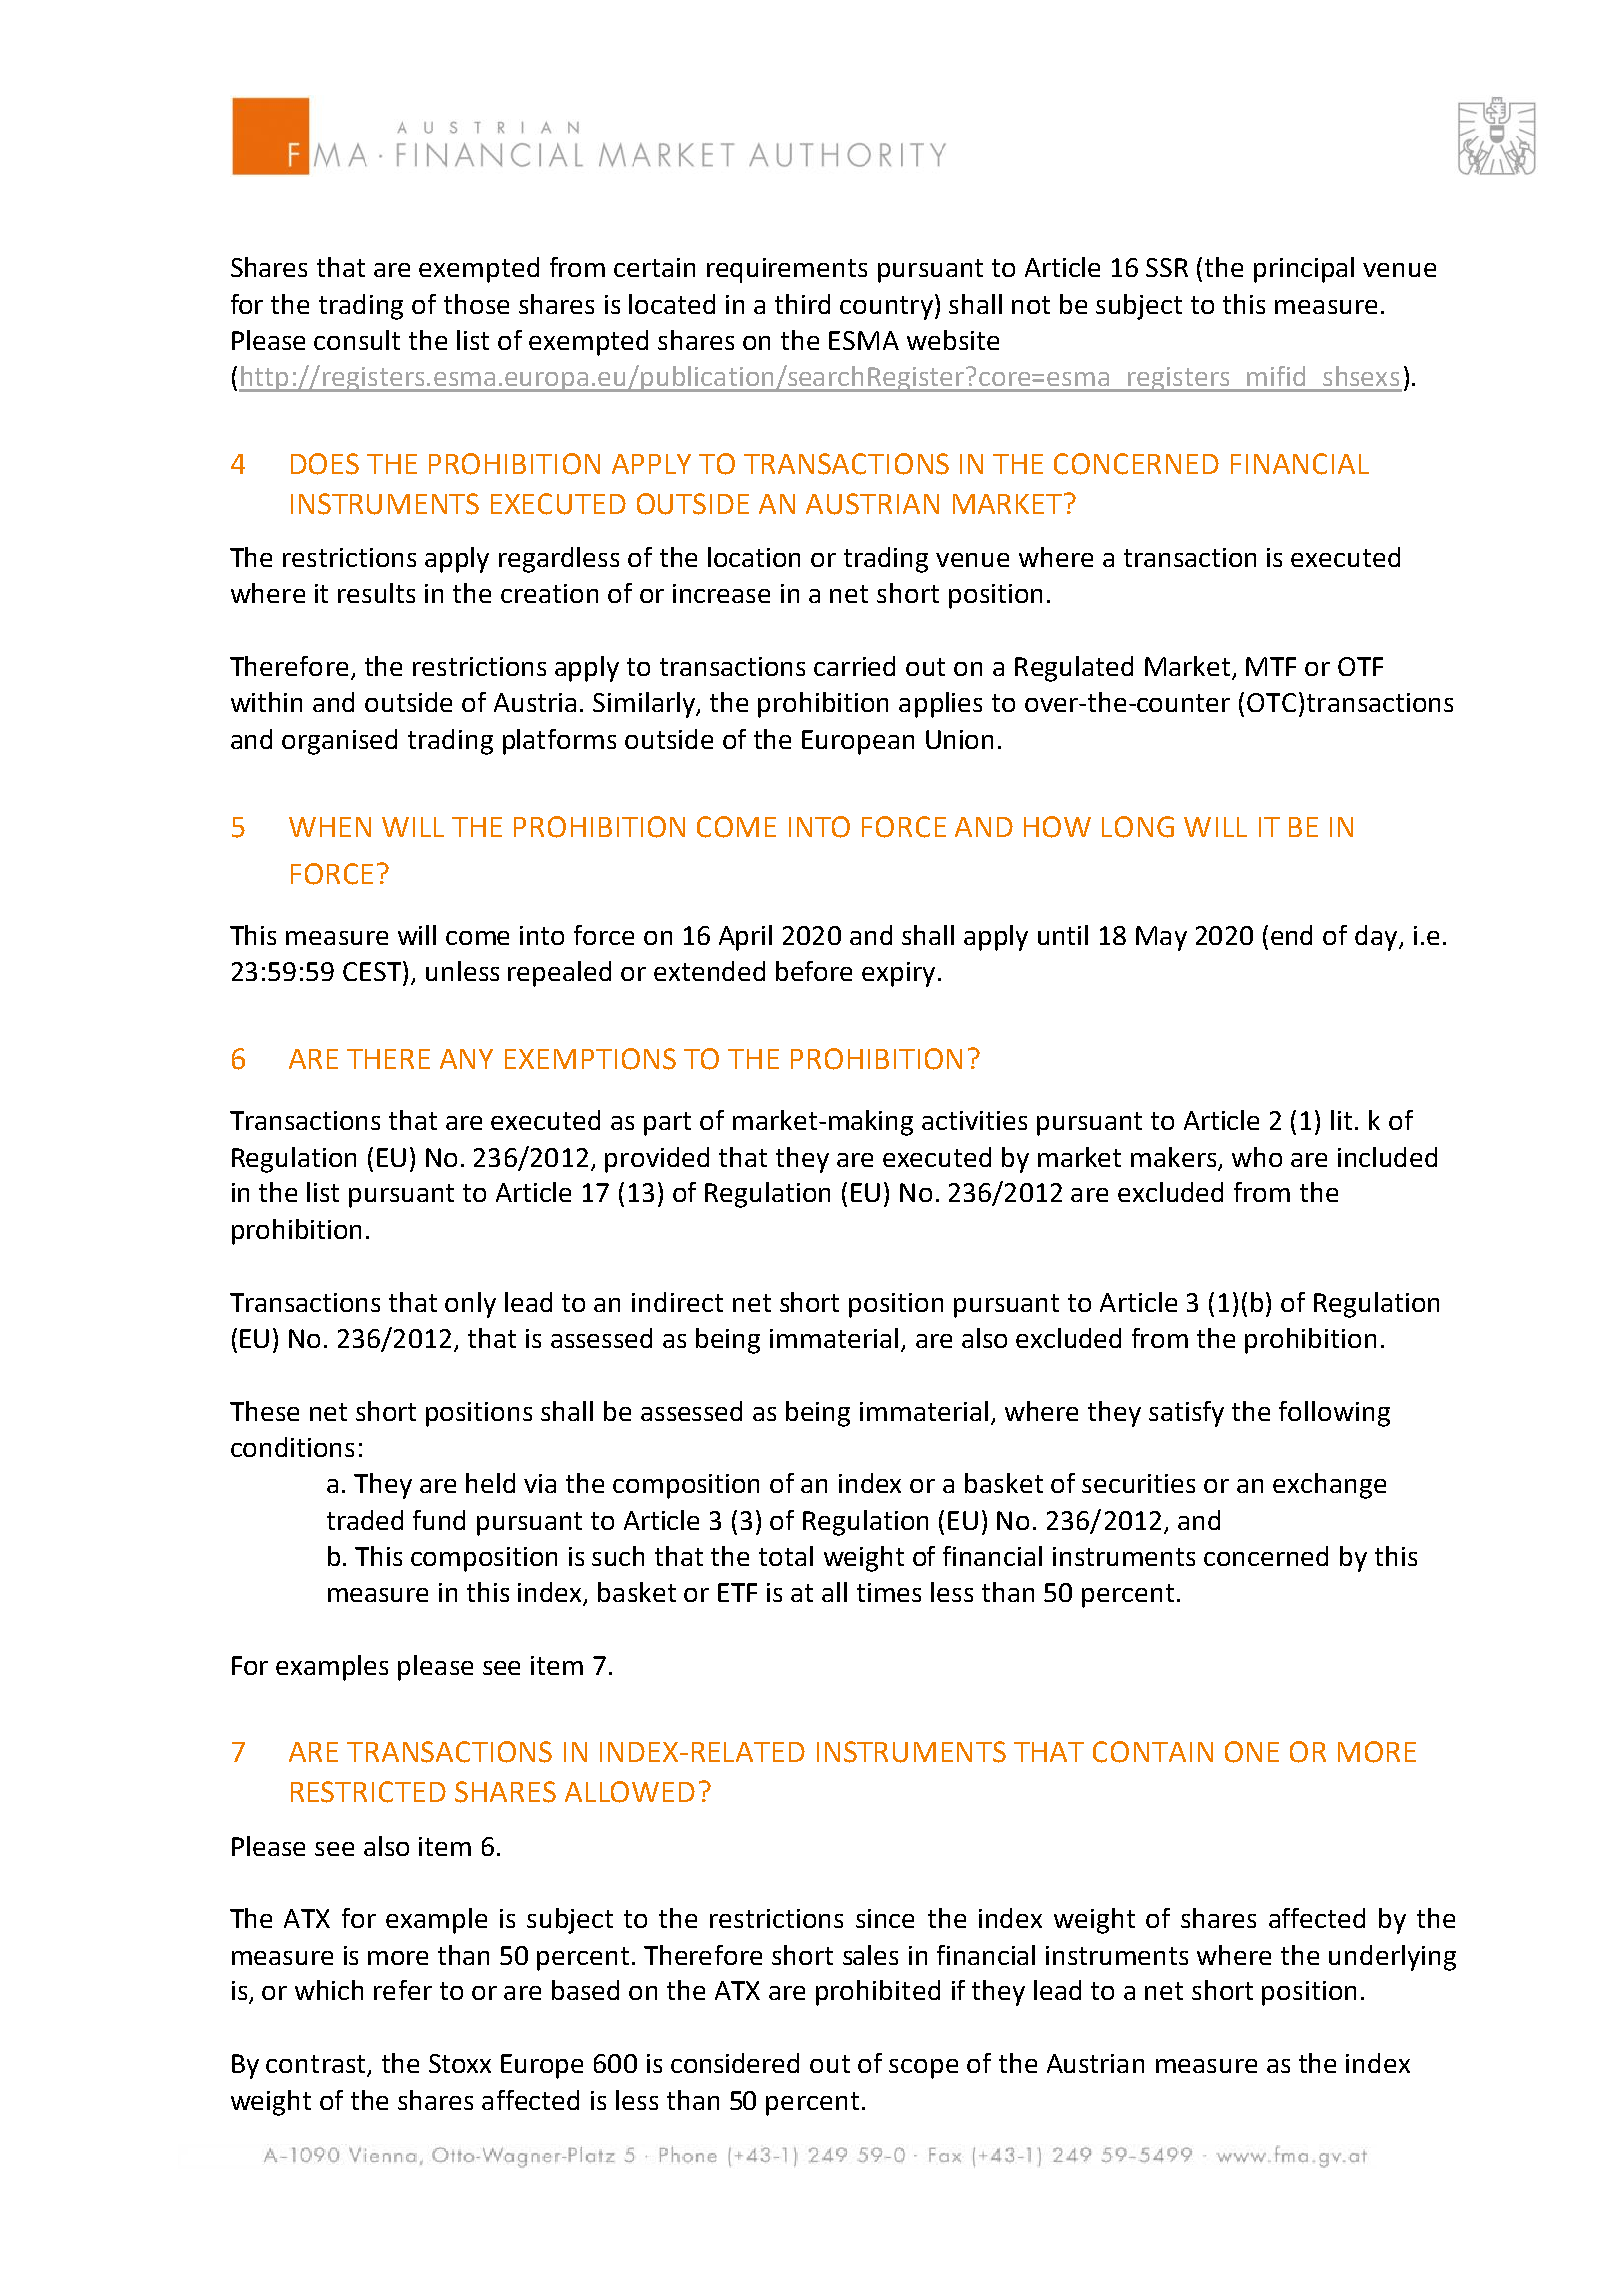 The width and height of the screenshot is (1610, 2277). What do you see at coordinates (466, 1059) in the screenshot?
I see `ANY` at bounding box center [466, 1059].
